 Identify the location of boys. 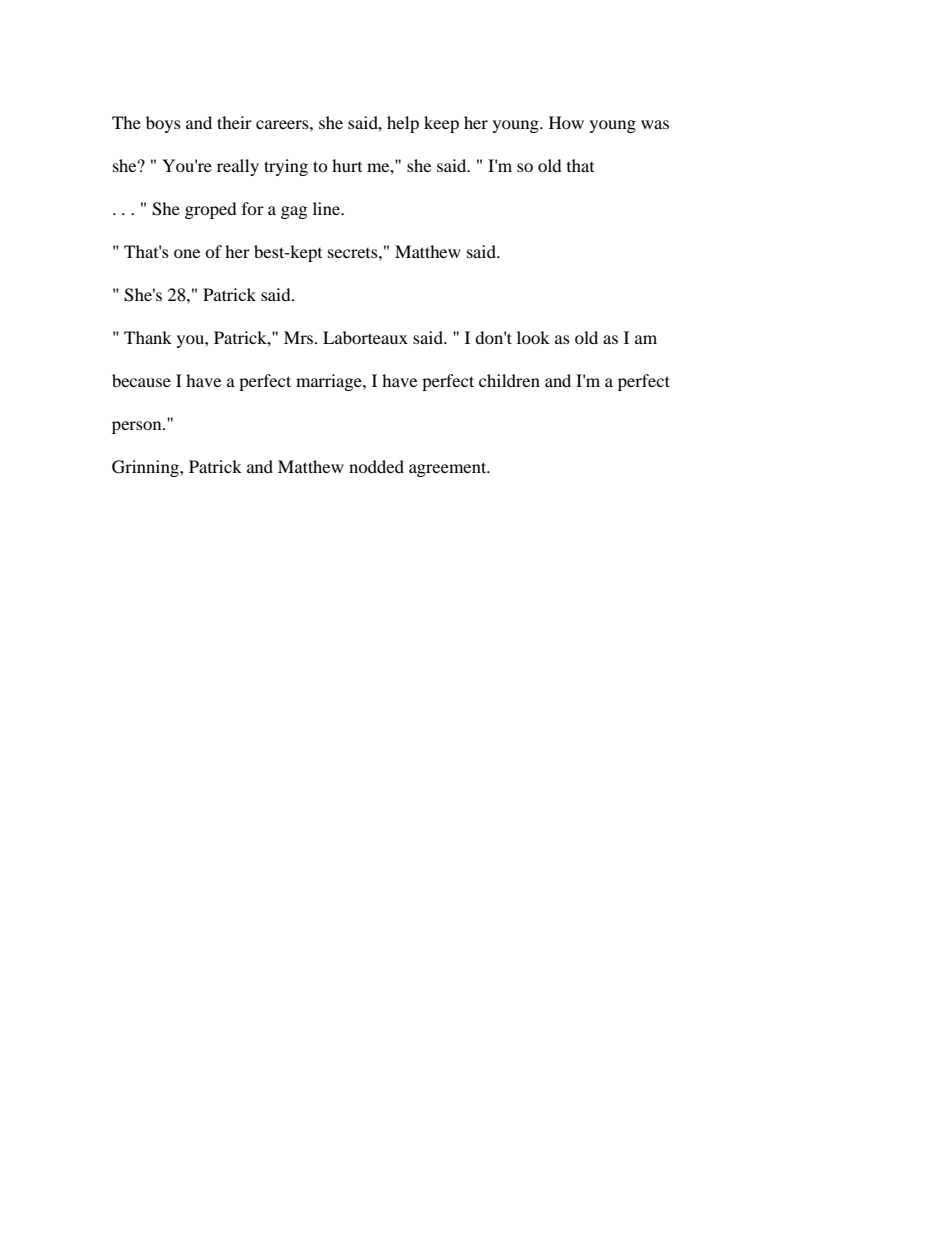
(163, 124).
